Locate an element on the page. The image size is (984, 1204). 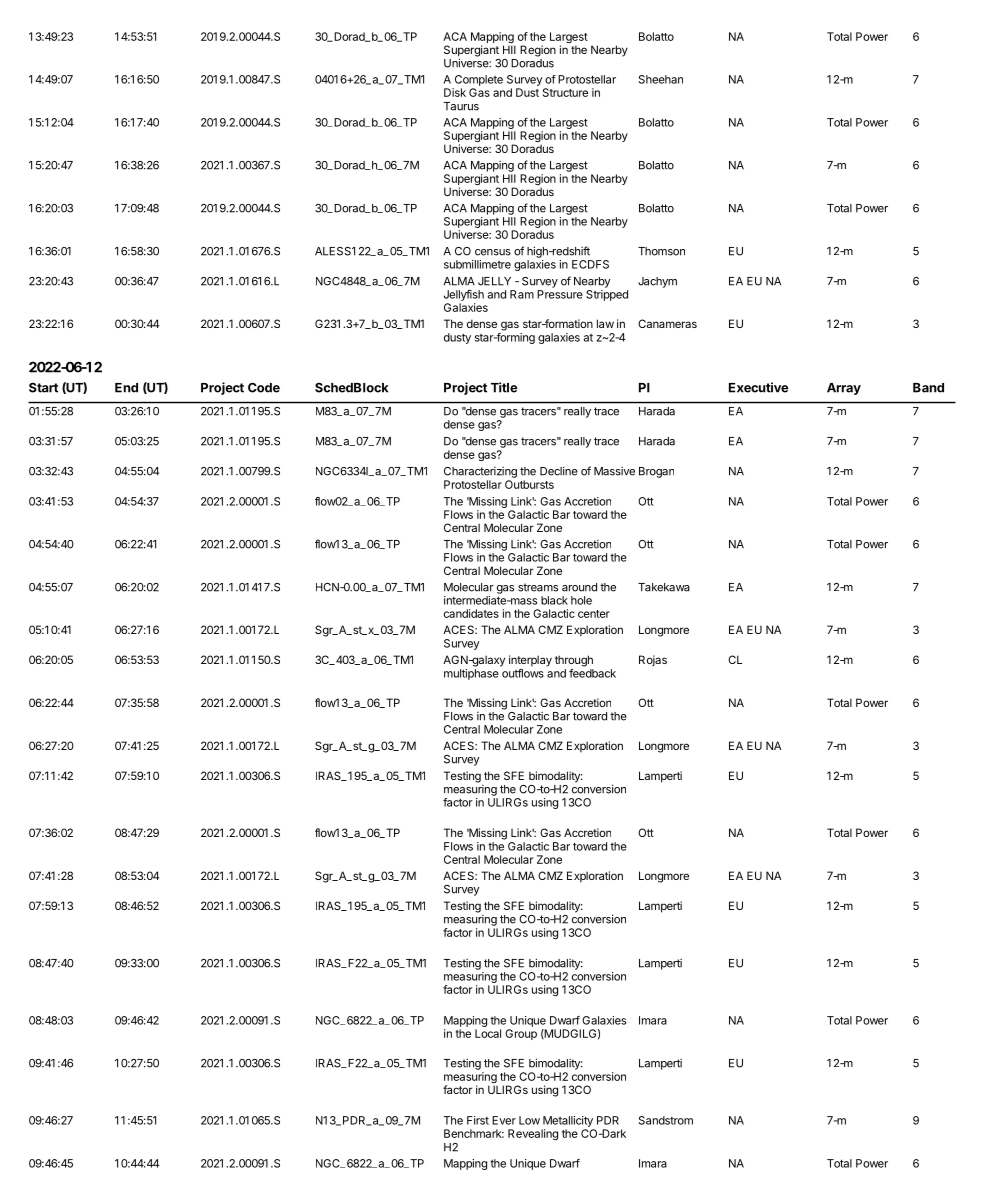
Sandstrom is located at coordinates (666, 1120).
